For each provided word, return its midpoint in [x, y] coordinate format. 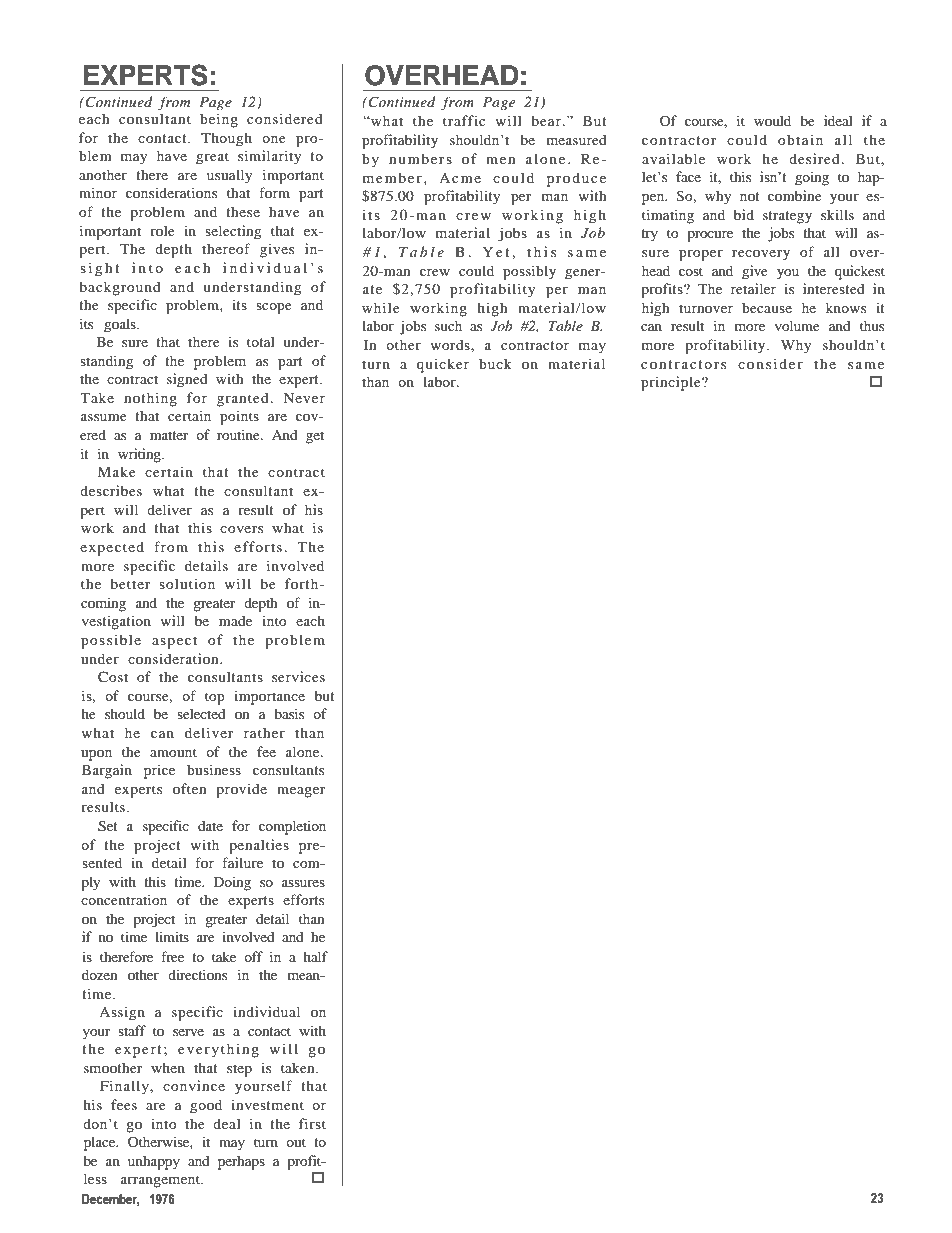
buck [495, 363]
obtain [800, 139]
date [210, 825]
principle [672, 383]
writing [140, 455]
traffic [464, 120]
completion [292, 827]
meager [301, 792]
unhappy [154, 1162]
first [312, 1123]
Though [226, 139]
